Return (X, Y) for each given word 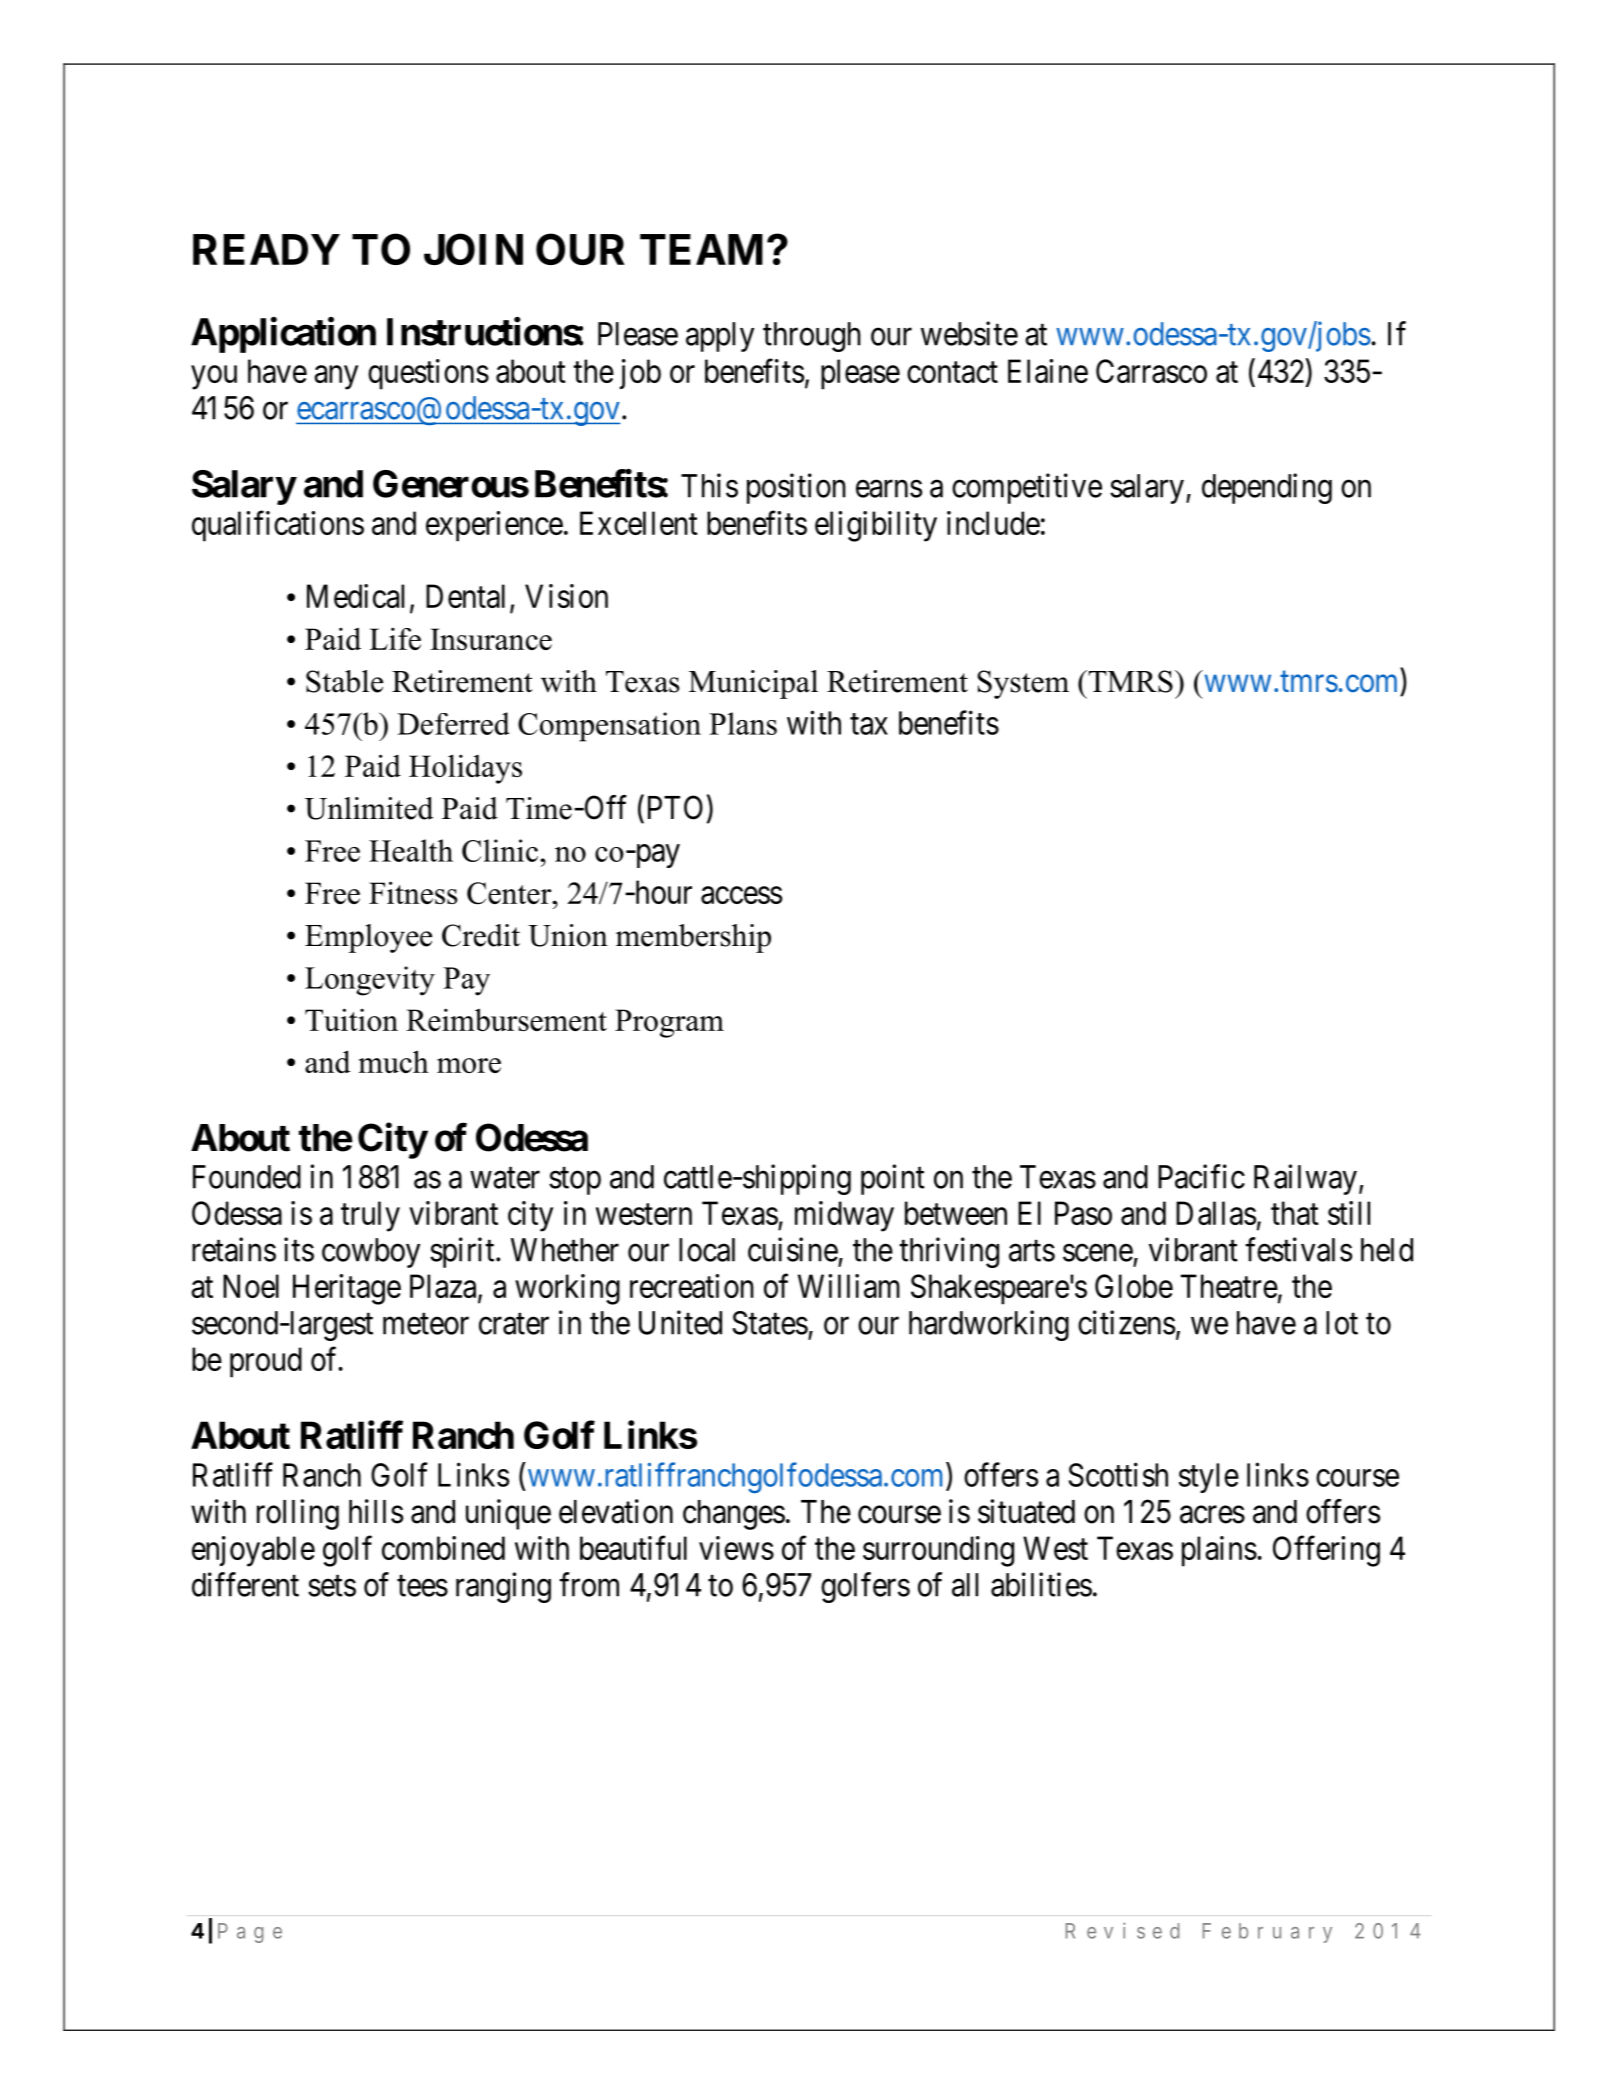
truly (370, 1216)
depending (1267, 488)
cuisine (793, 1249)
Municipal (753, 684)
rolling (298, 1514)
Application (283, 335)
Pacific (1201, 1176)
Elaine (1048, 371)
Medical (355, 596)
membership (693, 938)
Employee (368, 938)
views (736, 1548)
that (1295, 1213)
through (812, 337)
